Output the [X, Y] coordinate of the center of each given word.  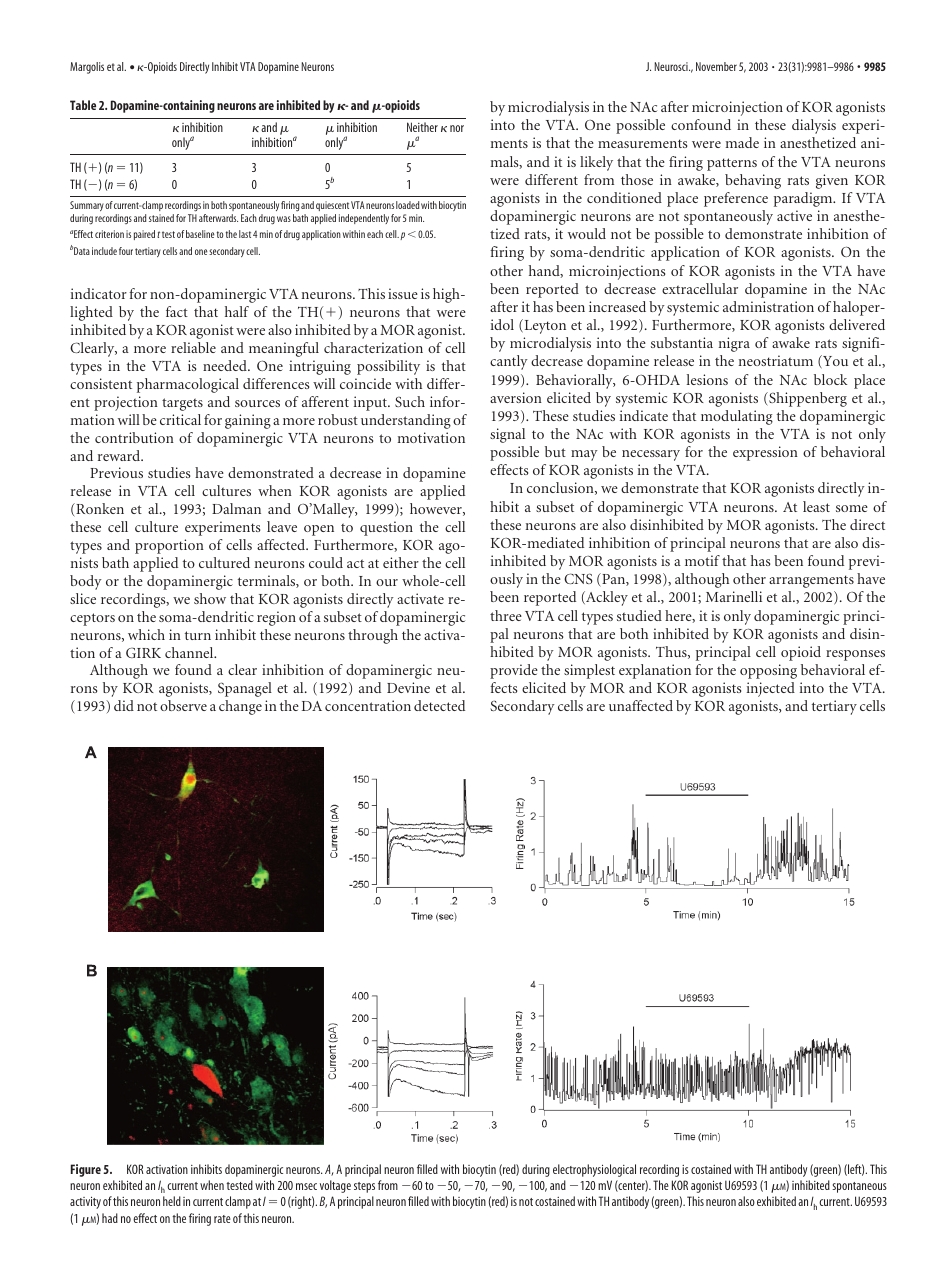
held [172, 1201]
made [742, 142]
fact [177, 311]
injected [771, 689]
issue [403, 293]
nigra [734, 344]
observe [183, 705]
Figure [86, 1170]
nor [457, 128]
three [506, 615]
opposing [768, 671]
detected [439, 705]
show [210, 598]
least [816, 506]
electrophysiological [594, 1170]
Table [83, 105]
